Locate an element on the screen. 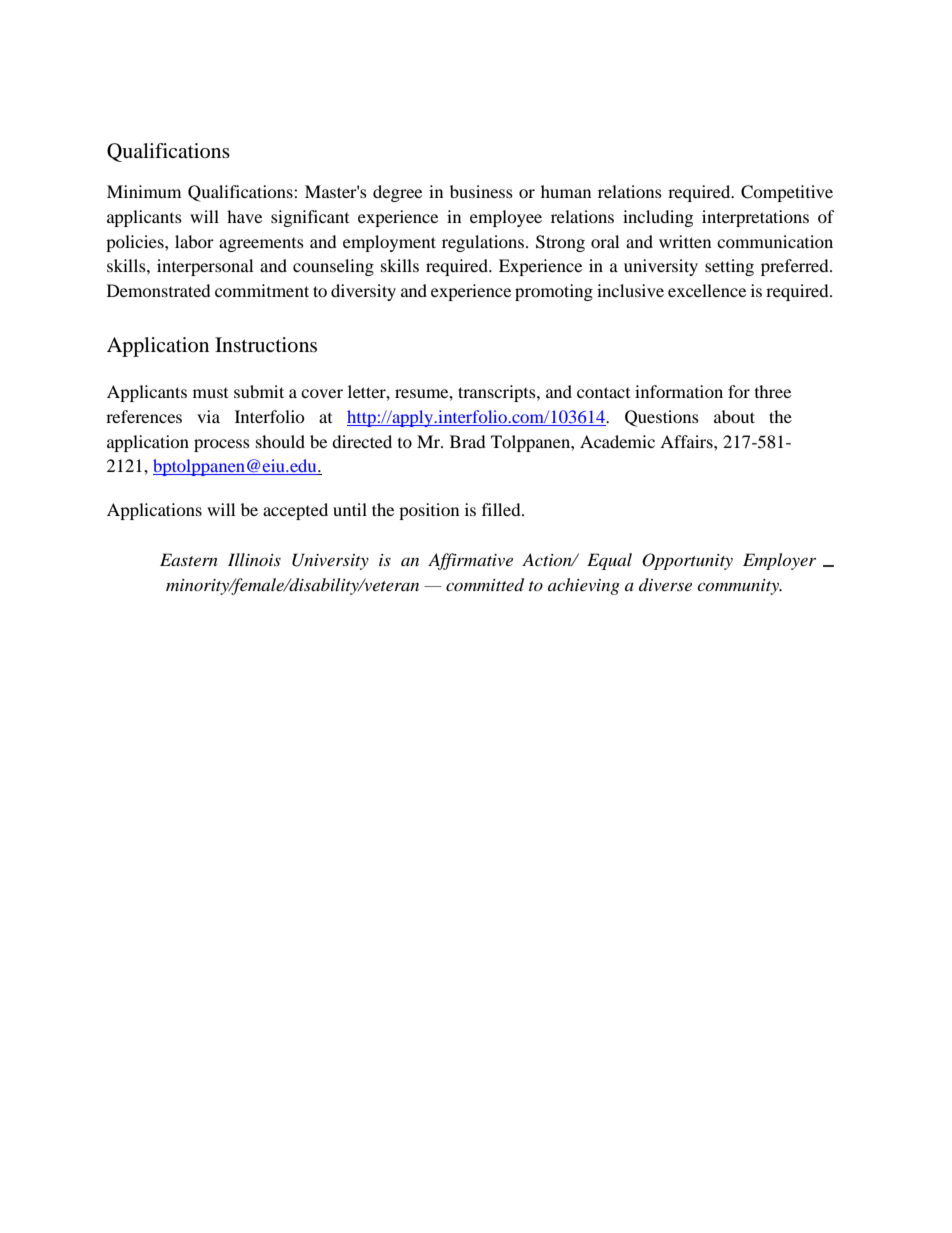 The image size is (952, 1233). information is located at coordinates (679, 391).
